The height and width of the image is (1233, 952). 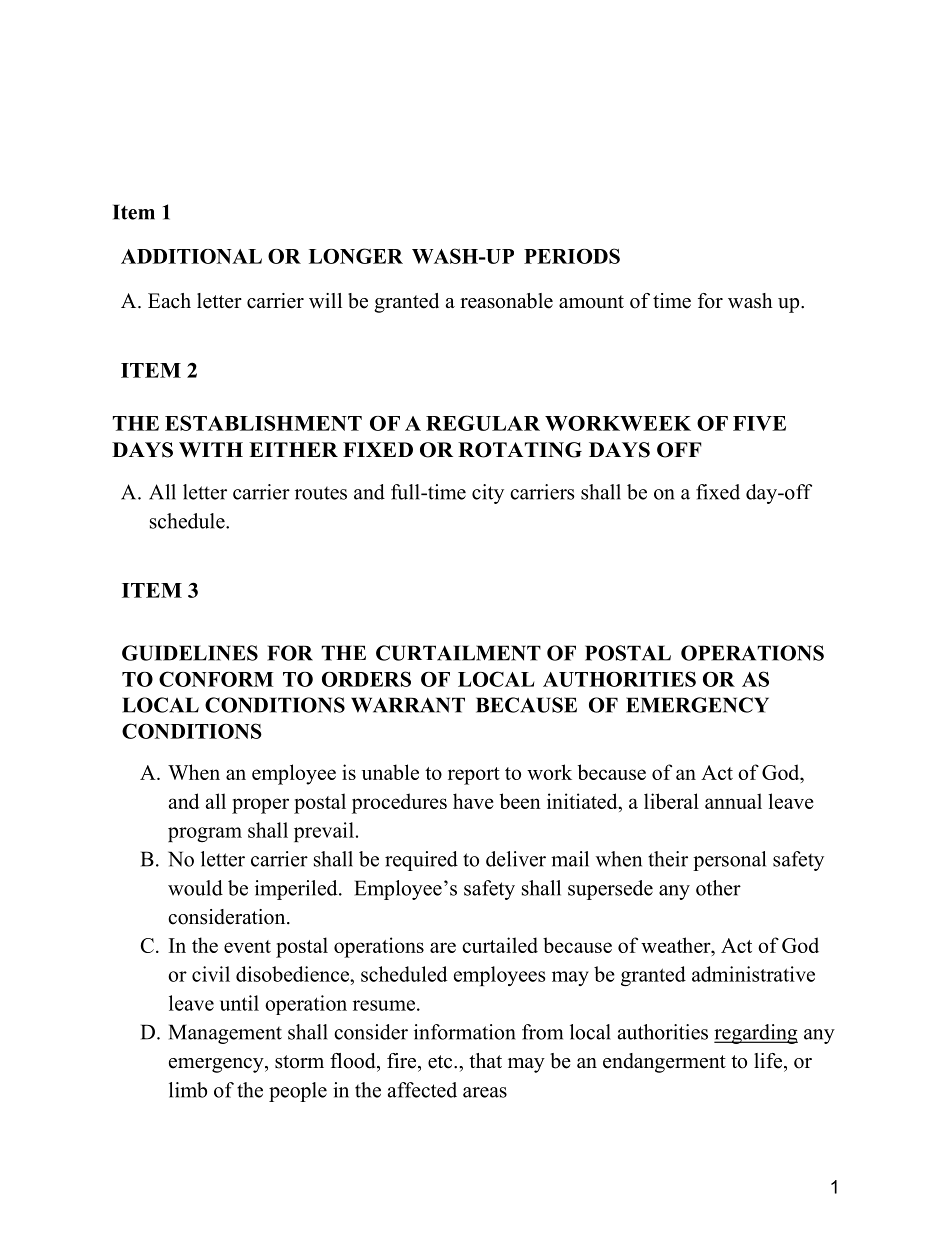 What do you see at coordinates (260, 806) in the image?
I see `proper` at bounding box center [260, 806].
